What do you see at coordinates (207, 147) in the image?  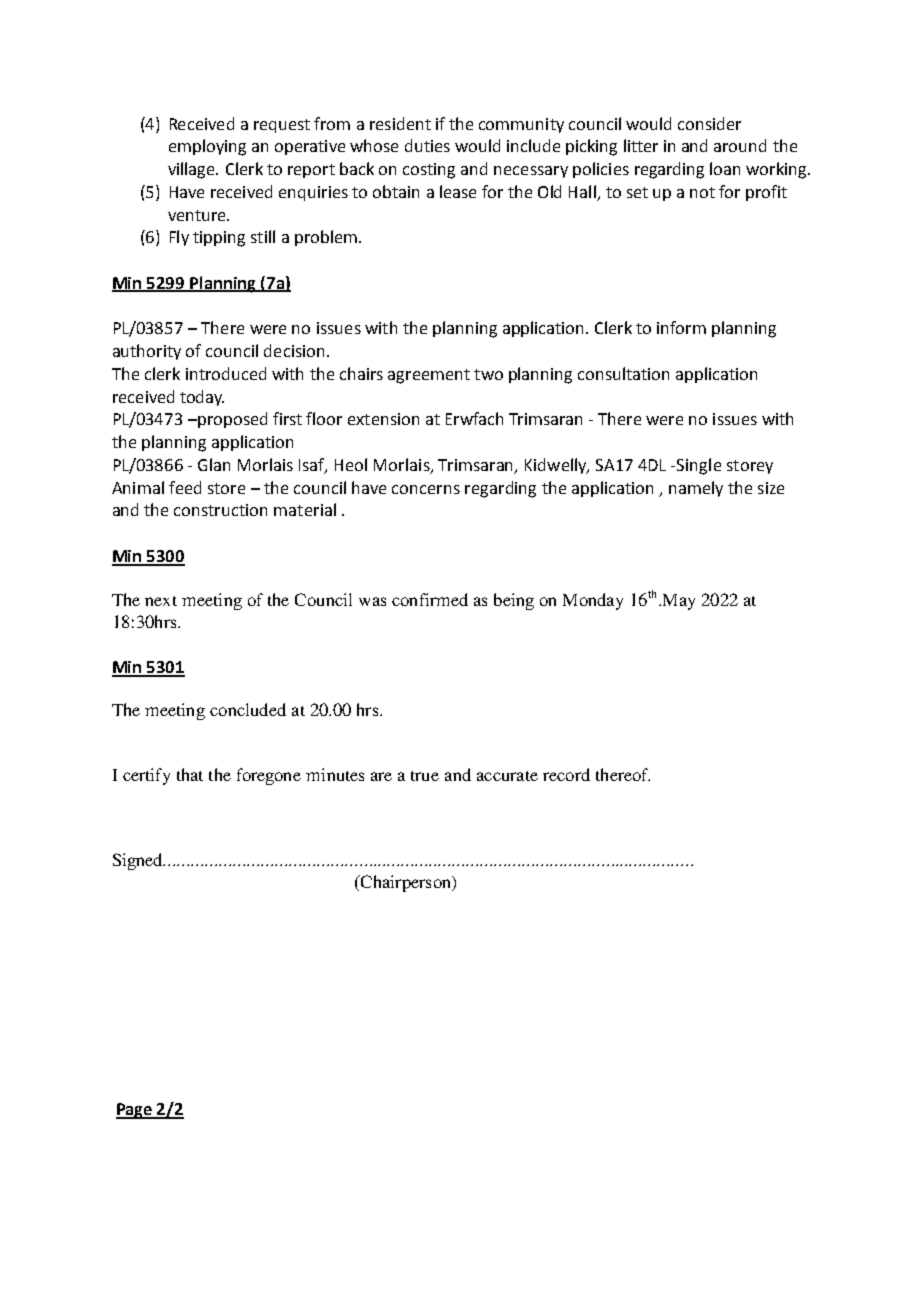 I see `employing` at bounding box center [207, 147].
